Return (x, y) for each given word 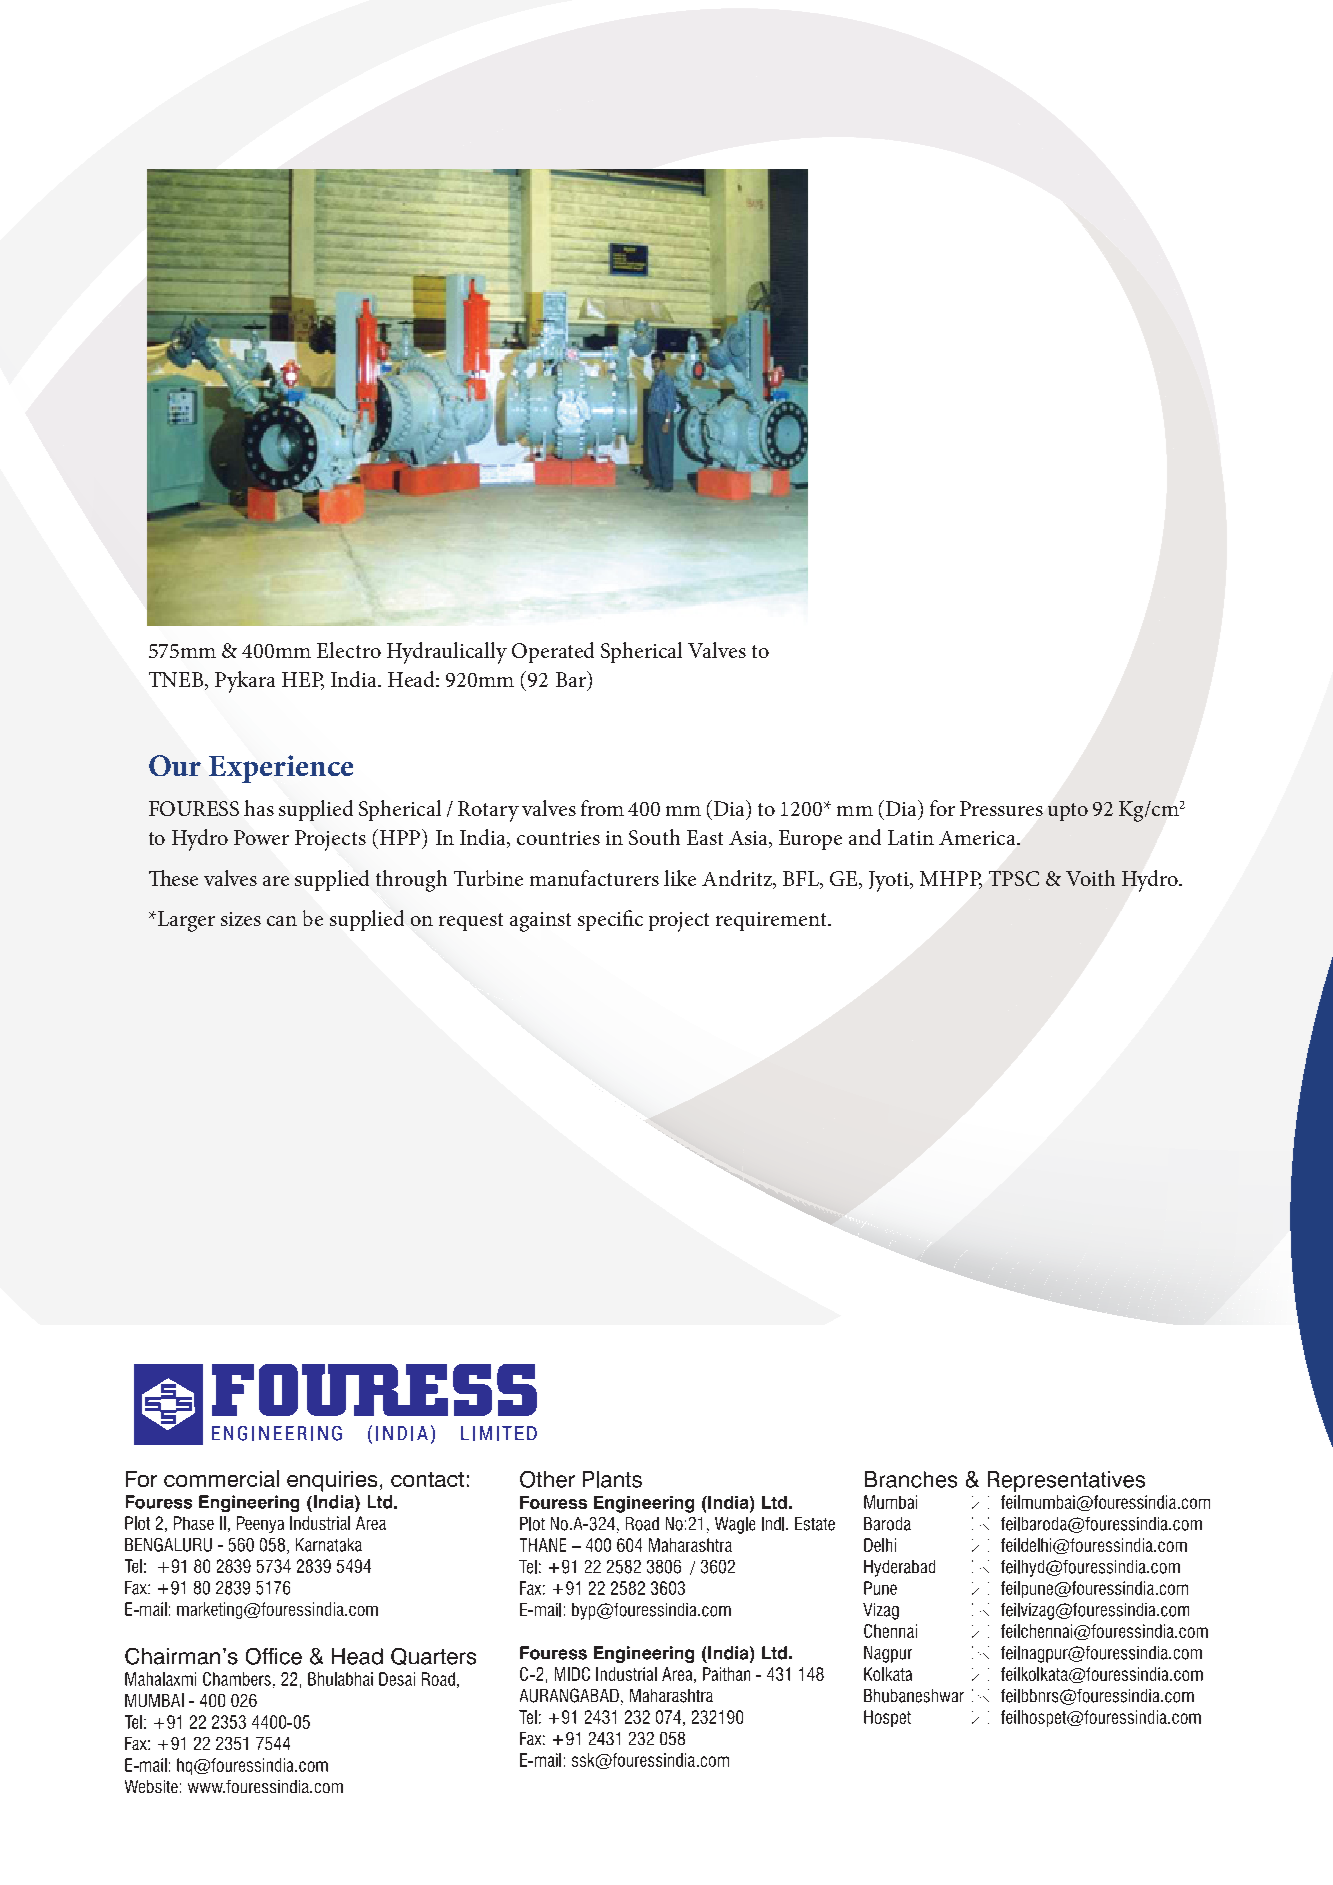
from (602, 808)
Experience (281, 769)
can (282, 921)
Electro (349, 650)
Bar (572, 679)
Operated (553, 652)
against (540, 922)
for (942, 808)
